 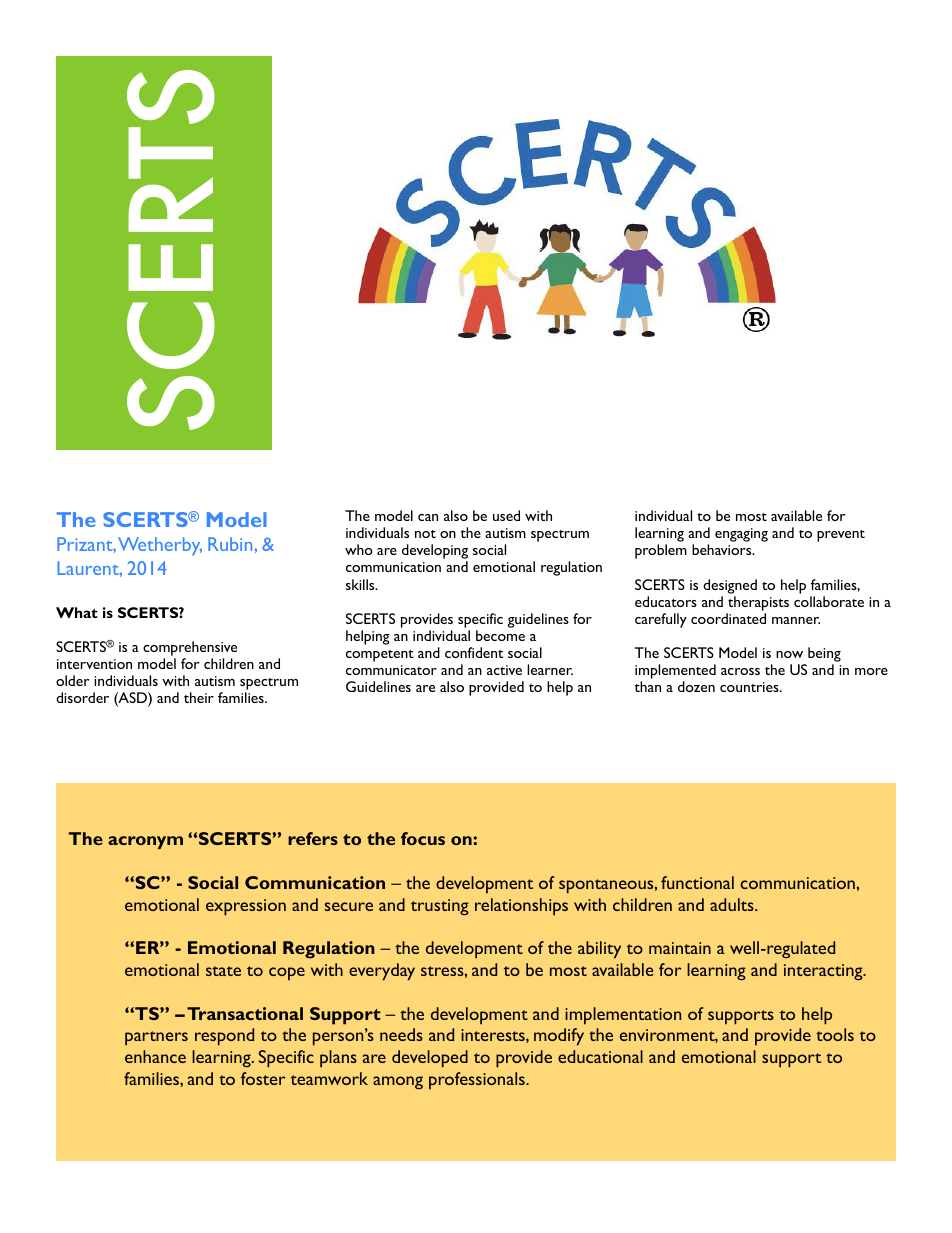 What do you see at coordinates (835, 1034) in the screenshot?
I see `tools` at bounding box center [835, 1034].
